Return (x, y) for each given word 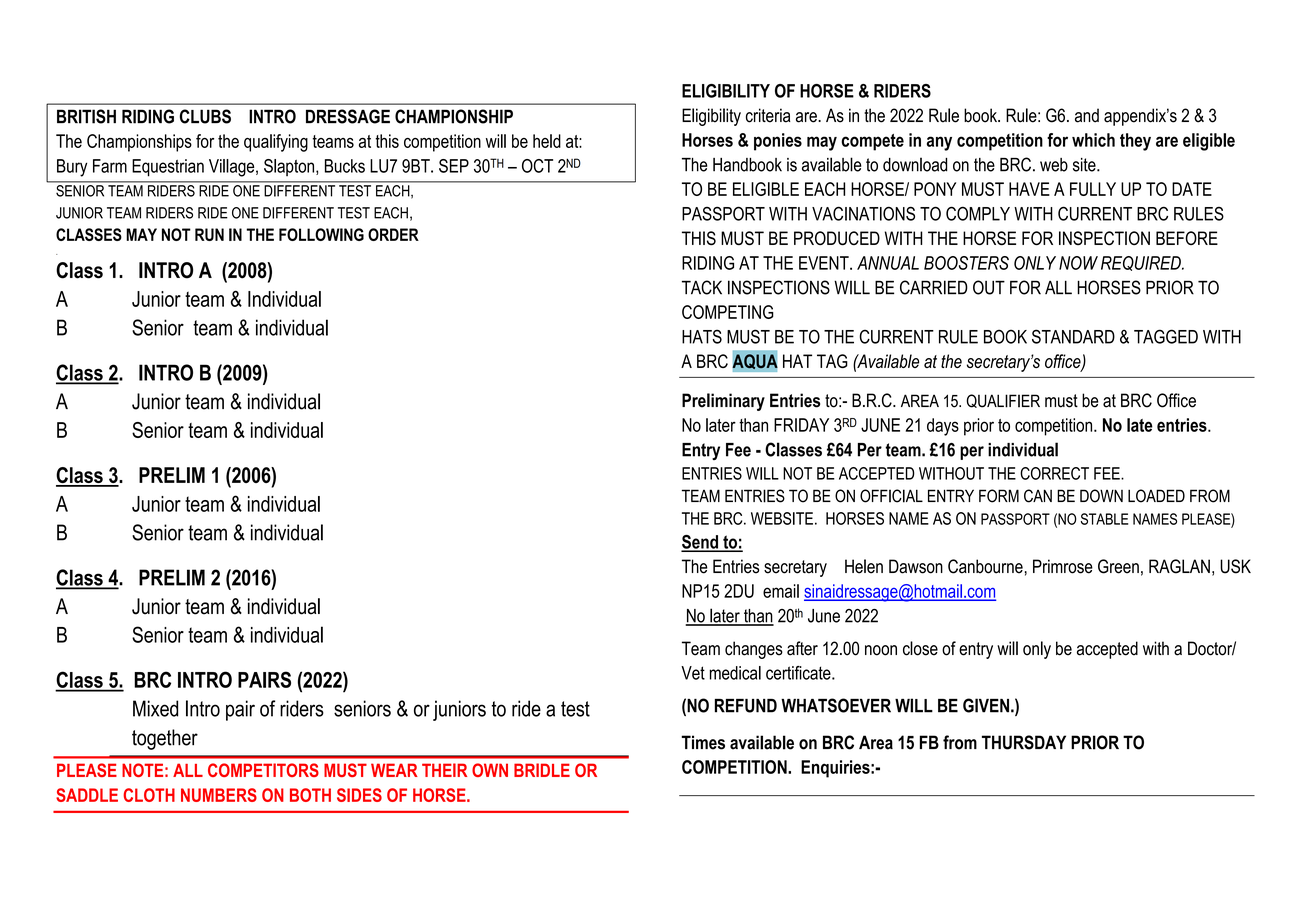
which (1093, 140)
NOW (1078, 263)
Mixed (155, 708)
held (547, 141)
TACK (702, 287)
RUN (209, 234)
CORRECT (1054, 473)
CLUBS (205, 116)
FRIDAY (801, 425)
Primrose (1063, 566)
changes (754, 650)
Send (700, 543)
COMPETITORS (263, 770)
